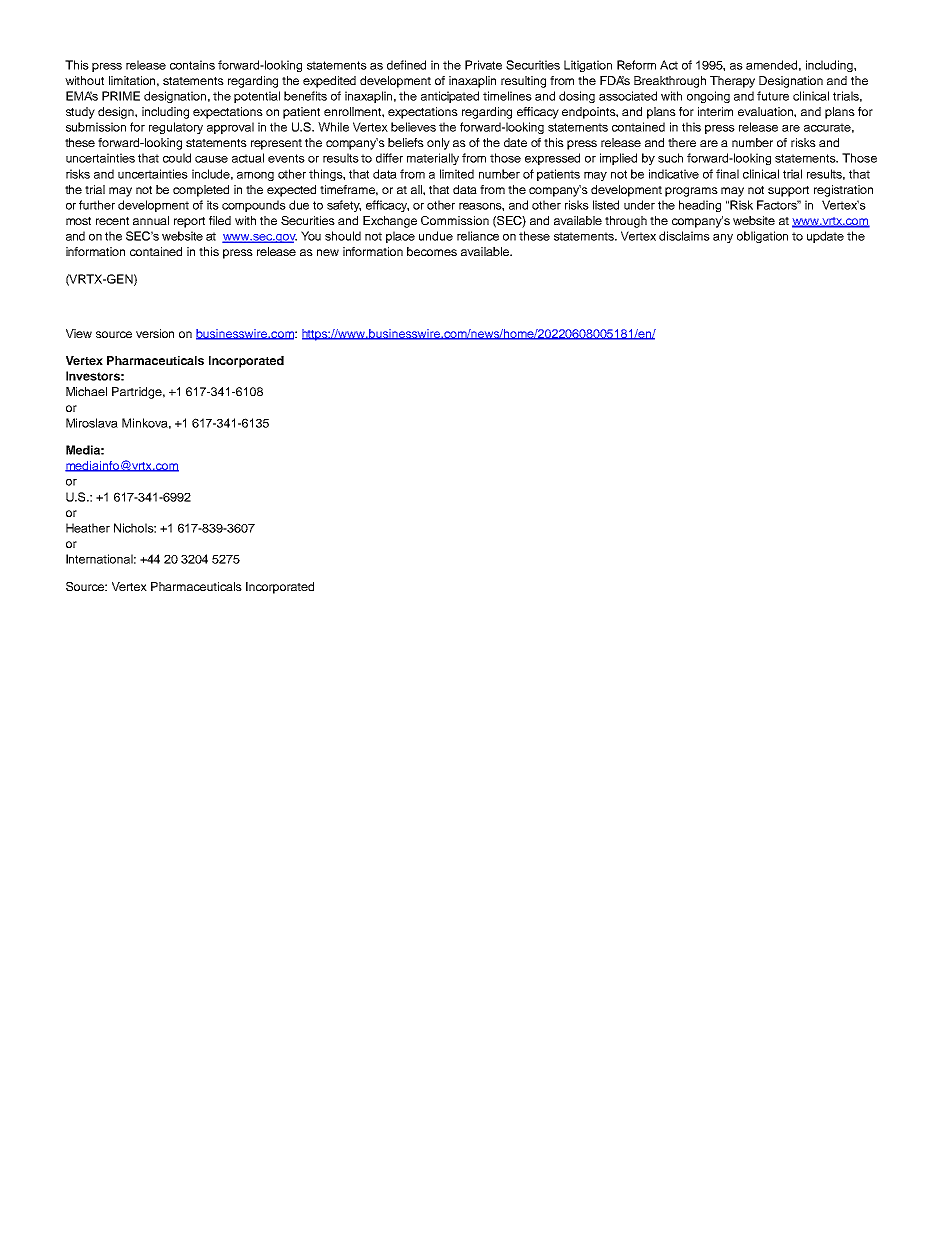  I want to click on becomes, so click(432, 251).
